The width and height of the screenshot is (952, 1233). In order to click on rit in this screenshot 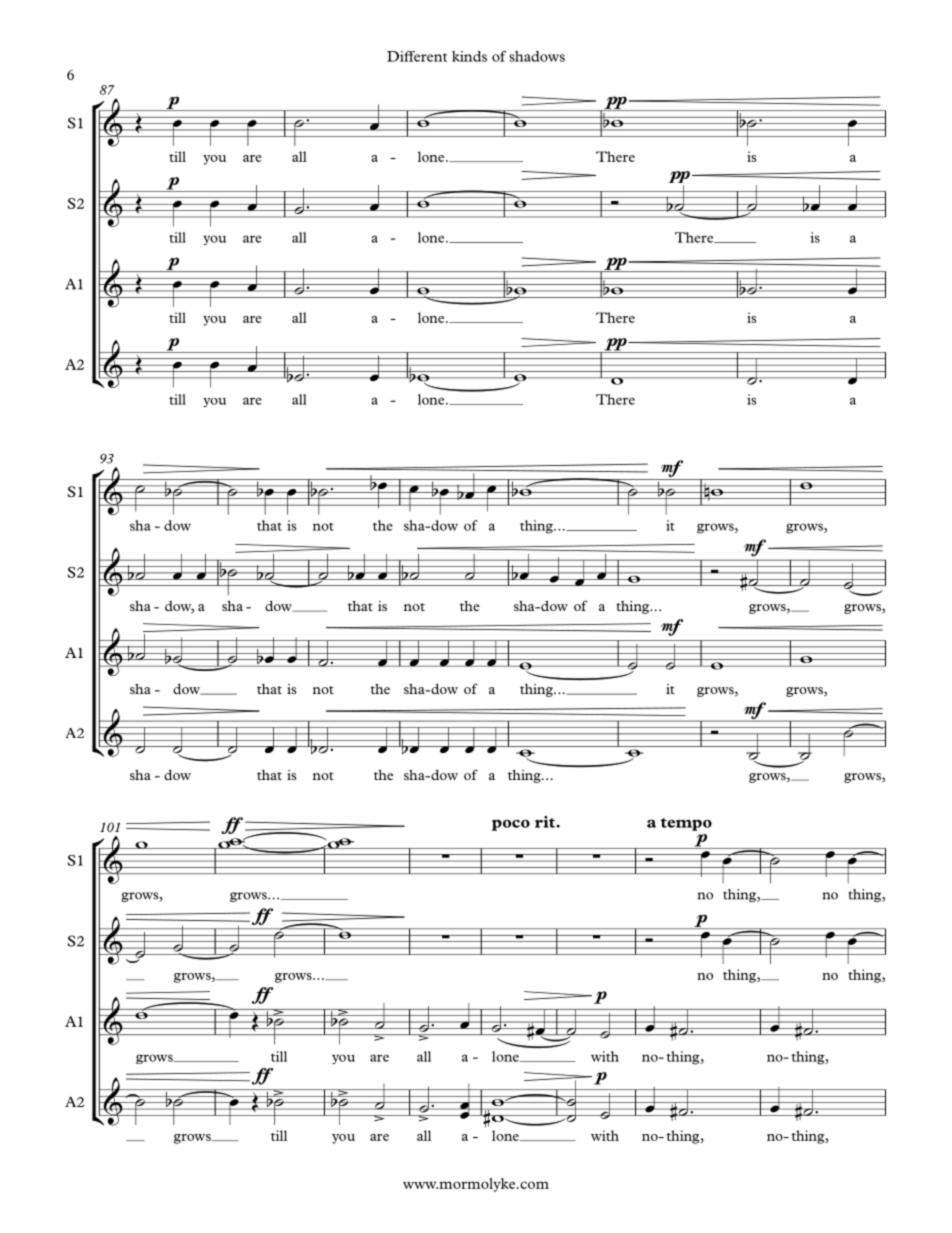, I will do `click(546, 822)`.
